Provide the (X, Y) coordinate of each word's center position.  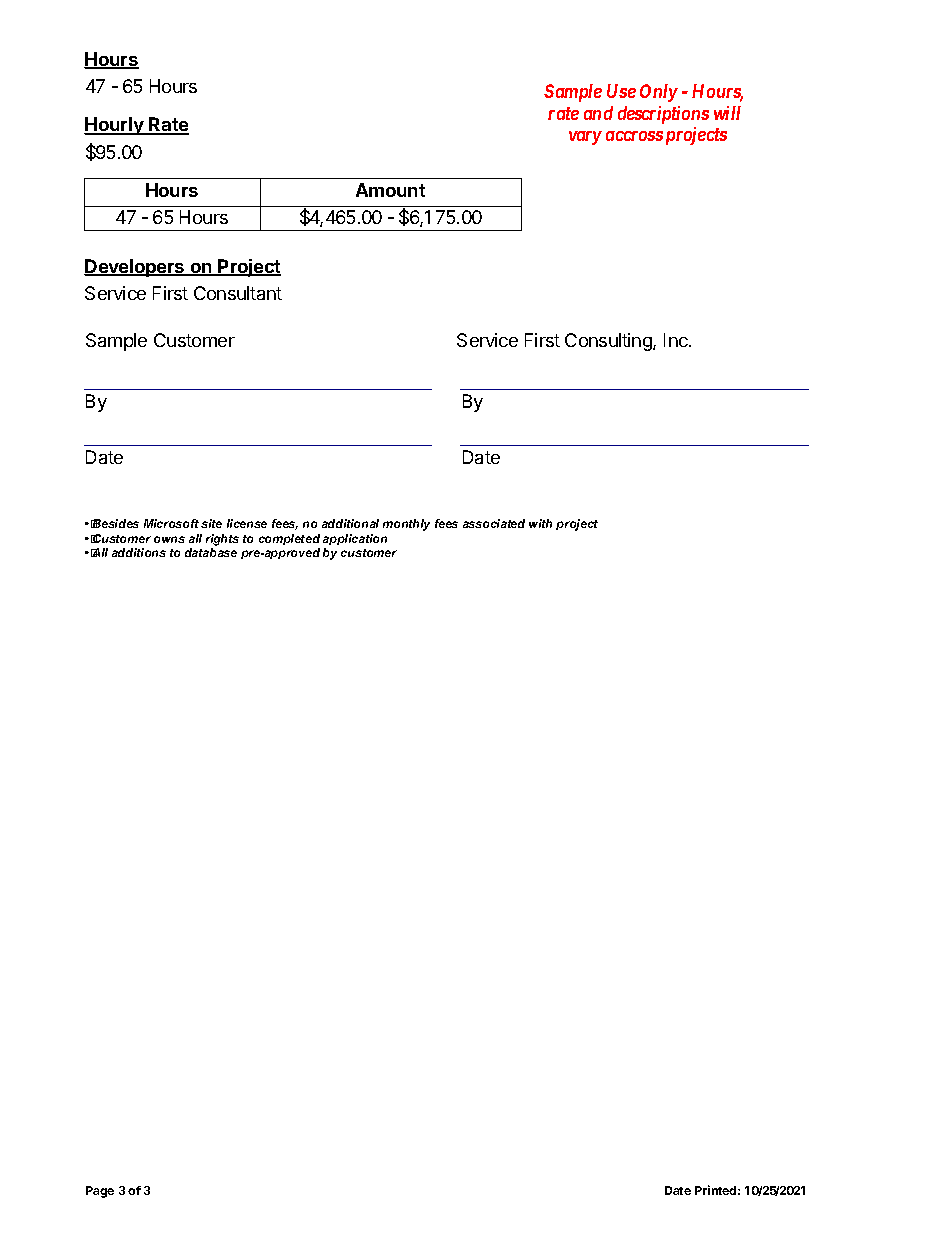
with (540, 523)
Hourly (115, 126)
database (211, 552)
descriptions (663, 115)
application (355, 539)
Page (100, 1192)
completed (289, 539)
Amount (390, 190)
